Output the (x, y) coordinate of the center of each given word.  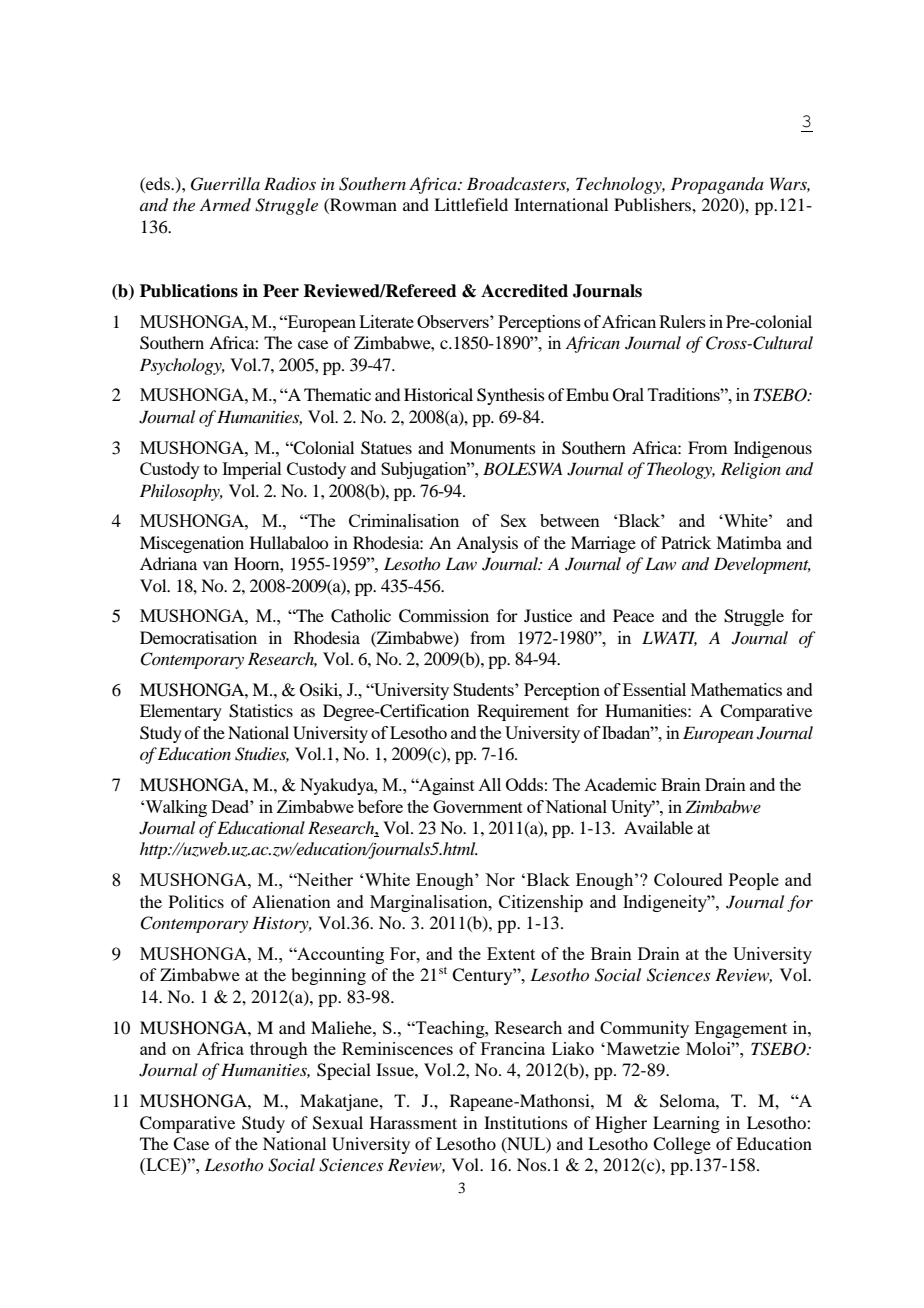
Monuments (493, 447)
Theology (681, 470)
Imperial (252, 470)
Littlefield (471, 204)
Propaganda (717, 185)
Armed (225, 204)
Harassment (413, 1122)
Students (484, 689)
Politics (196, 901)
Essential (654, 689)
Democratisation (198, 637)
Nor (500, 879)
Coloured (688, 879)
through (279, 1050)
